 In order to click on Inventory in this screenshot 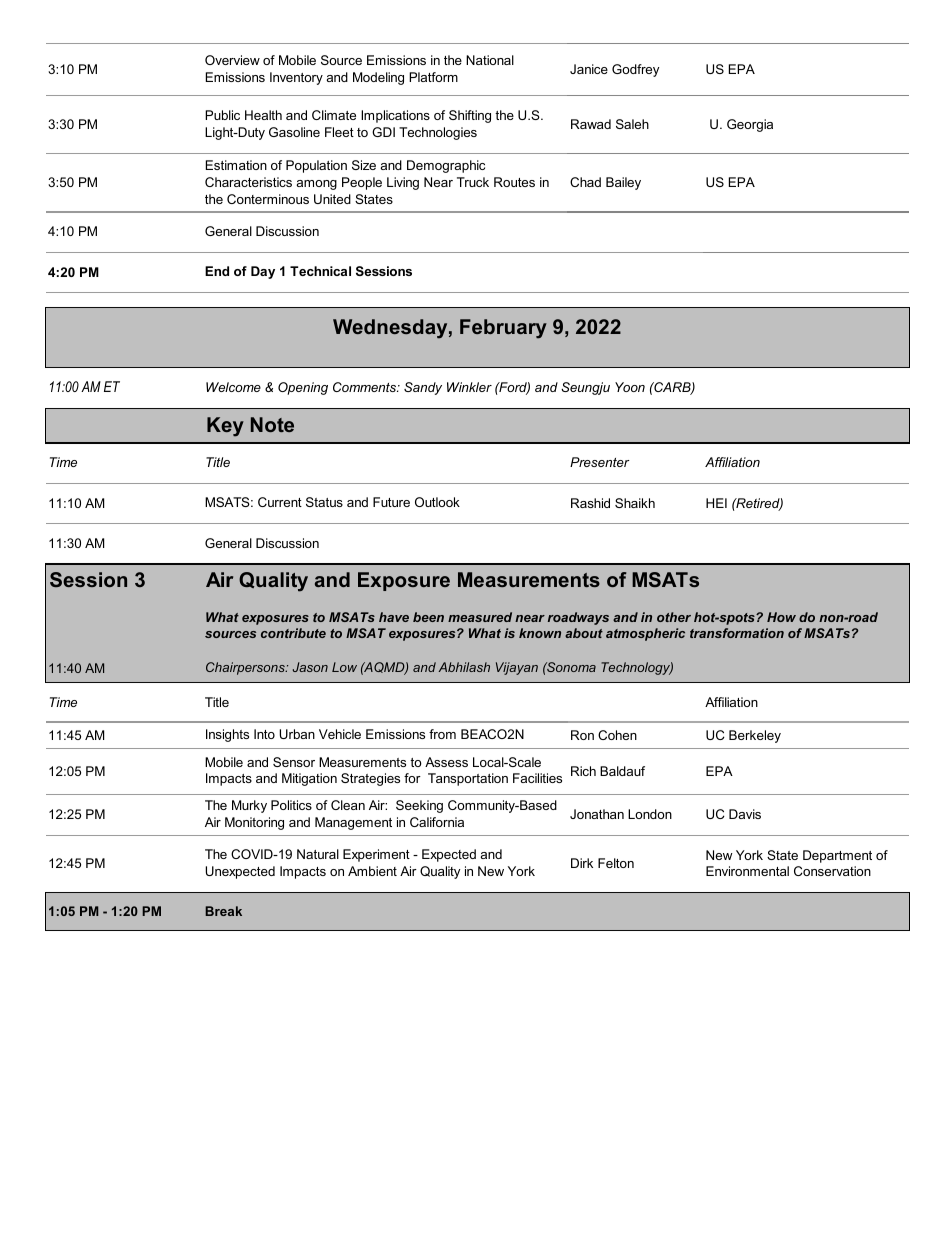, I will do `click(296, 78)`.
